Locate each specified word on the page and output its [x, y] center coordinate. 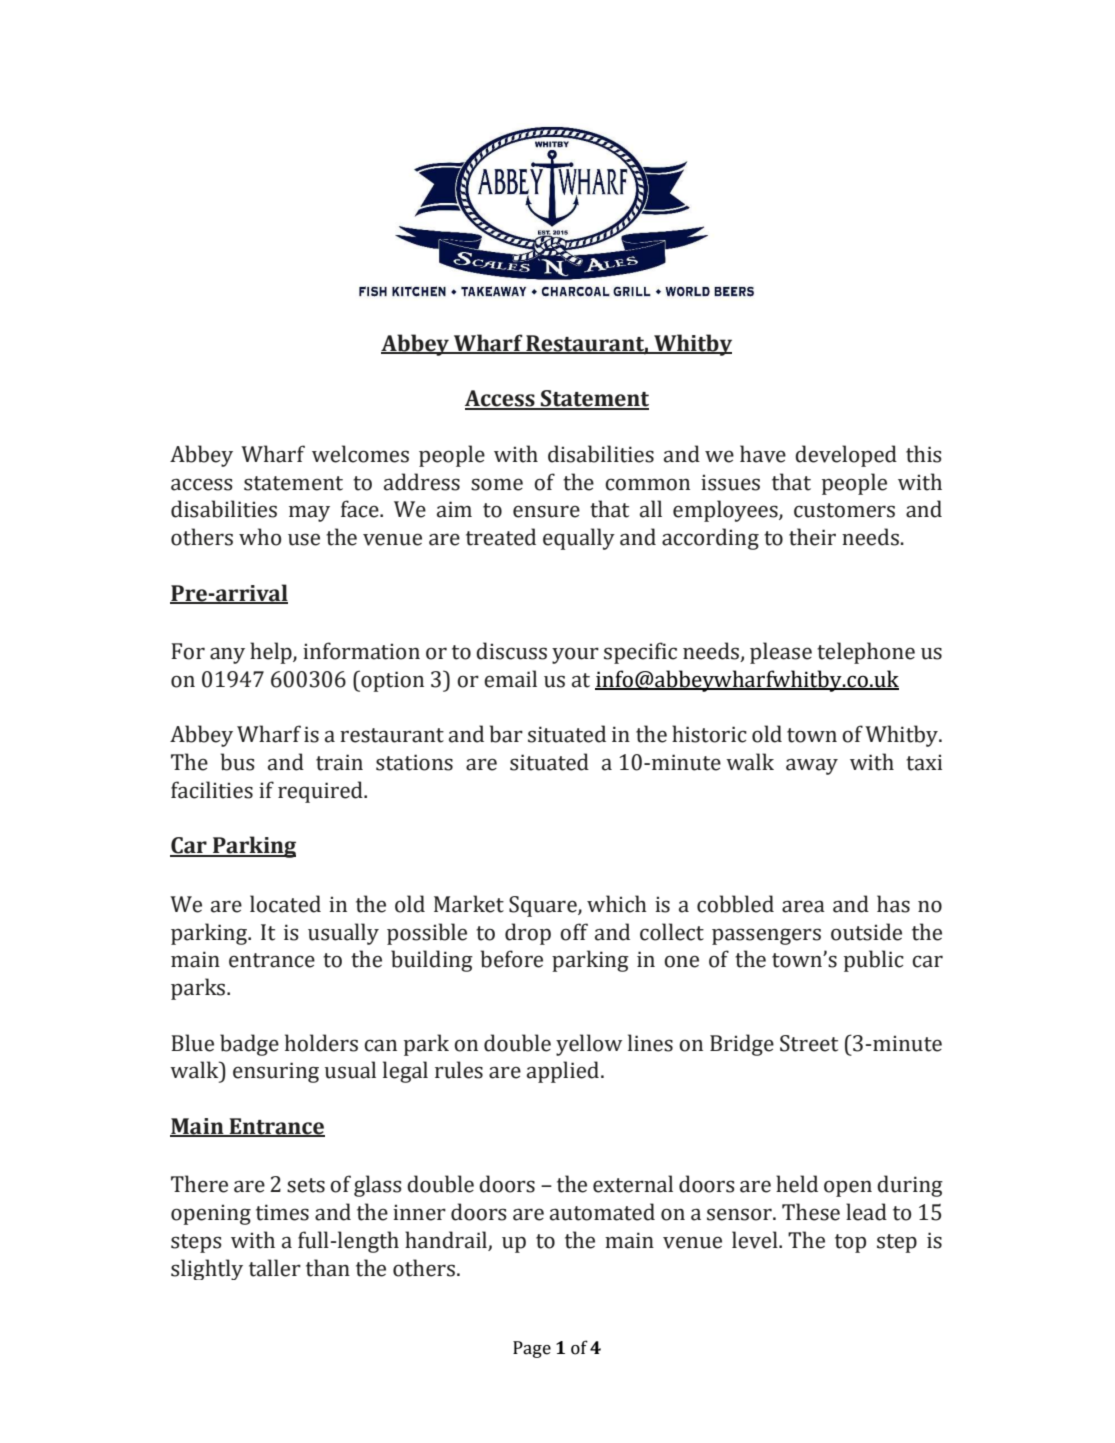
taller [275, 1268]
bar [506, 734]
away [812, 766]
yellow [589, 1045]
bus [238, 762]
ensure [546, 511]
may [309, 513]
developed [846, 456]
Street [809, 1043]
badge [249, 1045]
